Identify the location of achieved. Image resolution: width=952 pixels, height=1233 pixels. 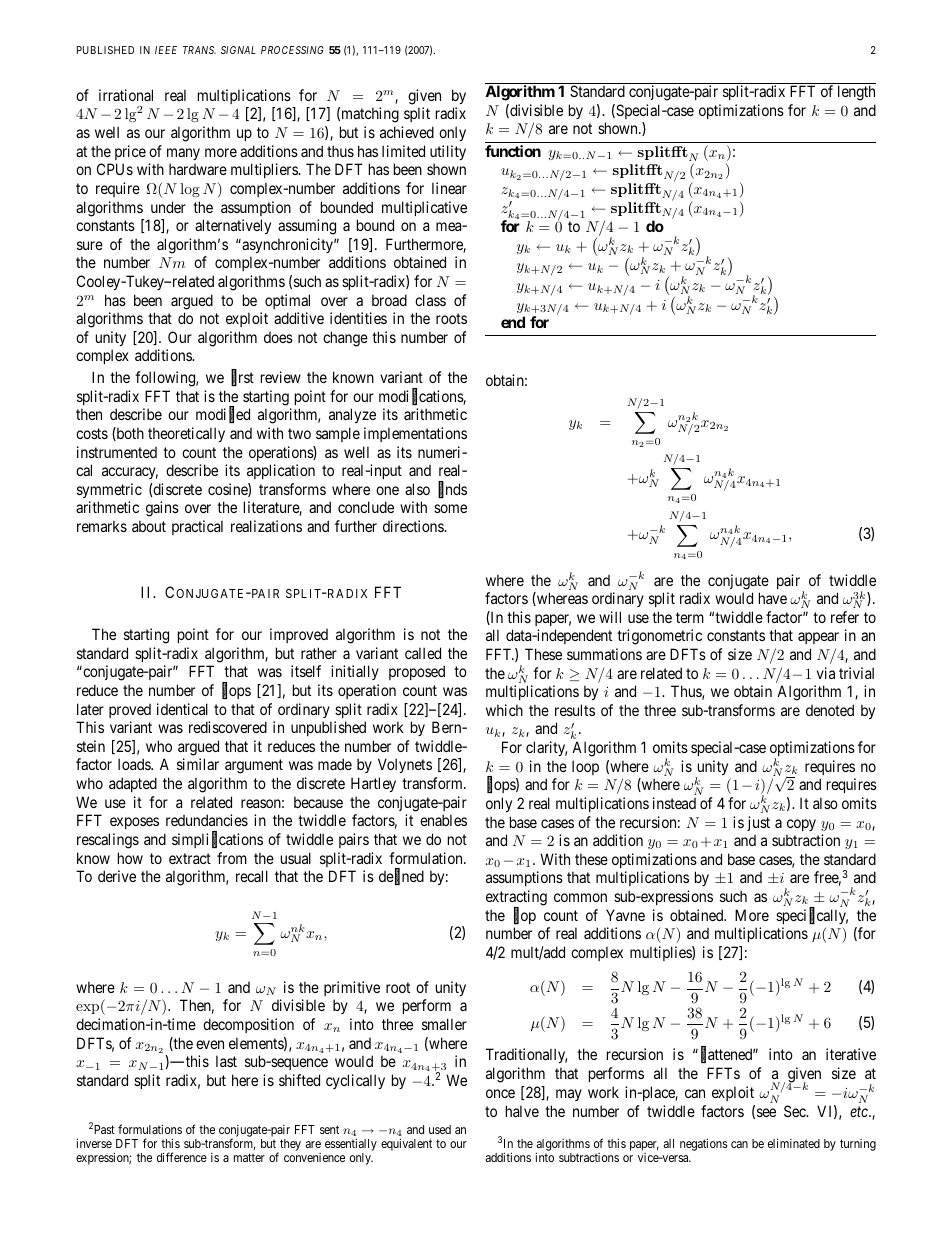
(407, 132).
